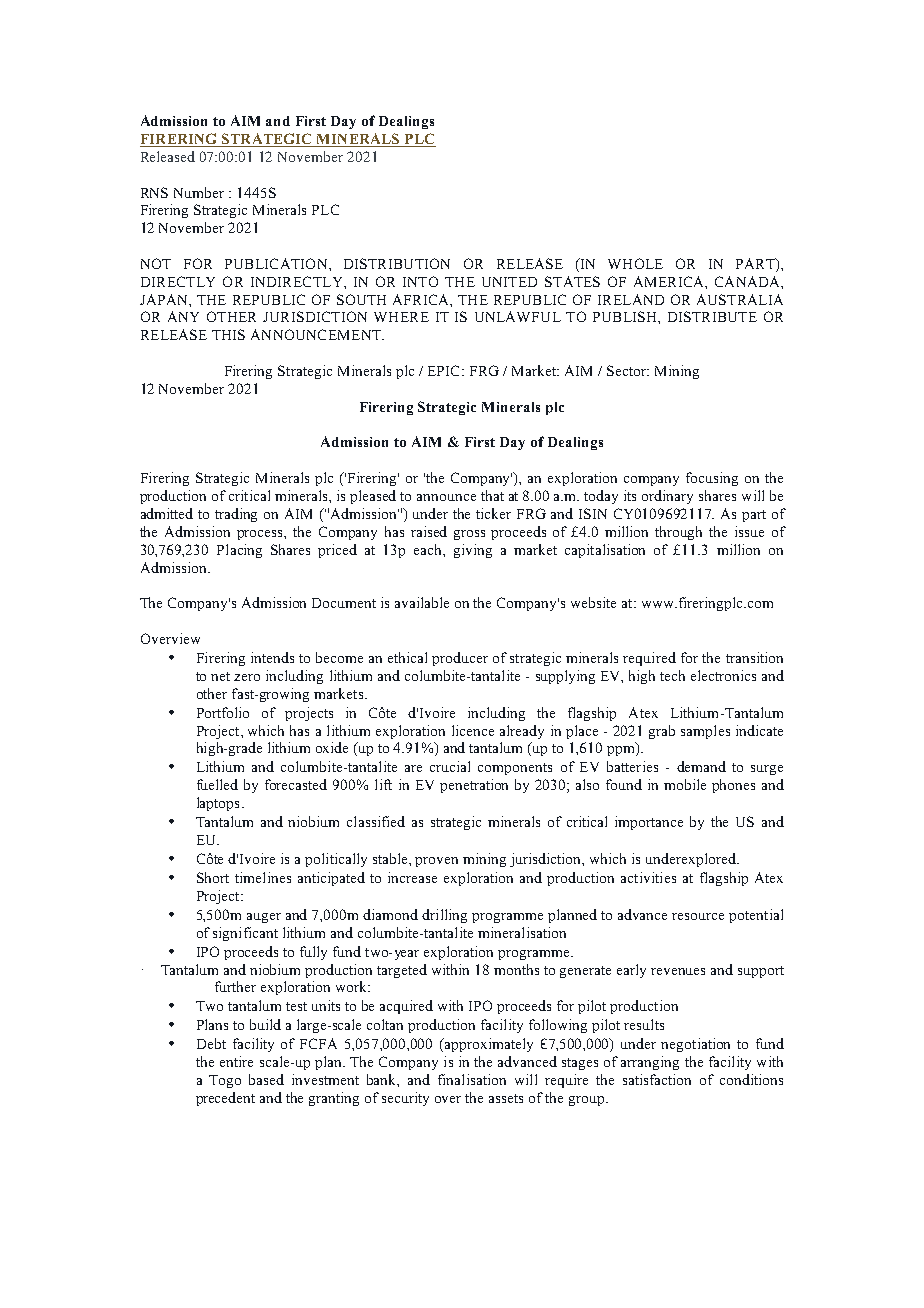  What do you see at coordinates (199, 192) in the screenshot?
I see `Number` at bounding box center [199, 192].
